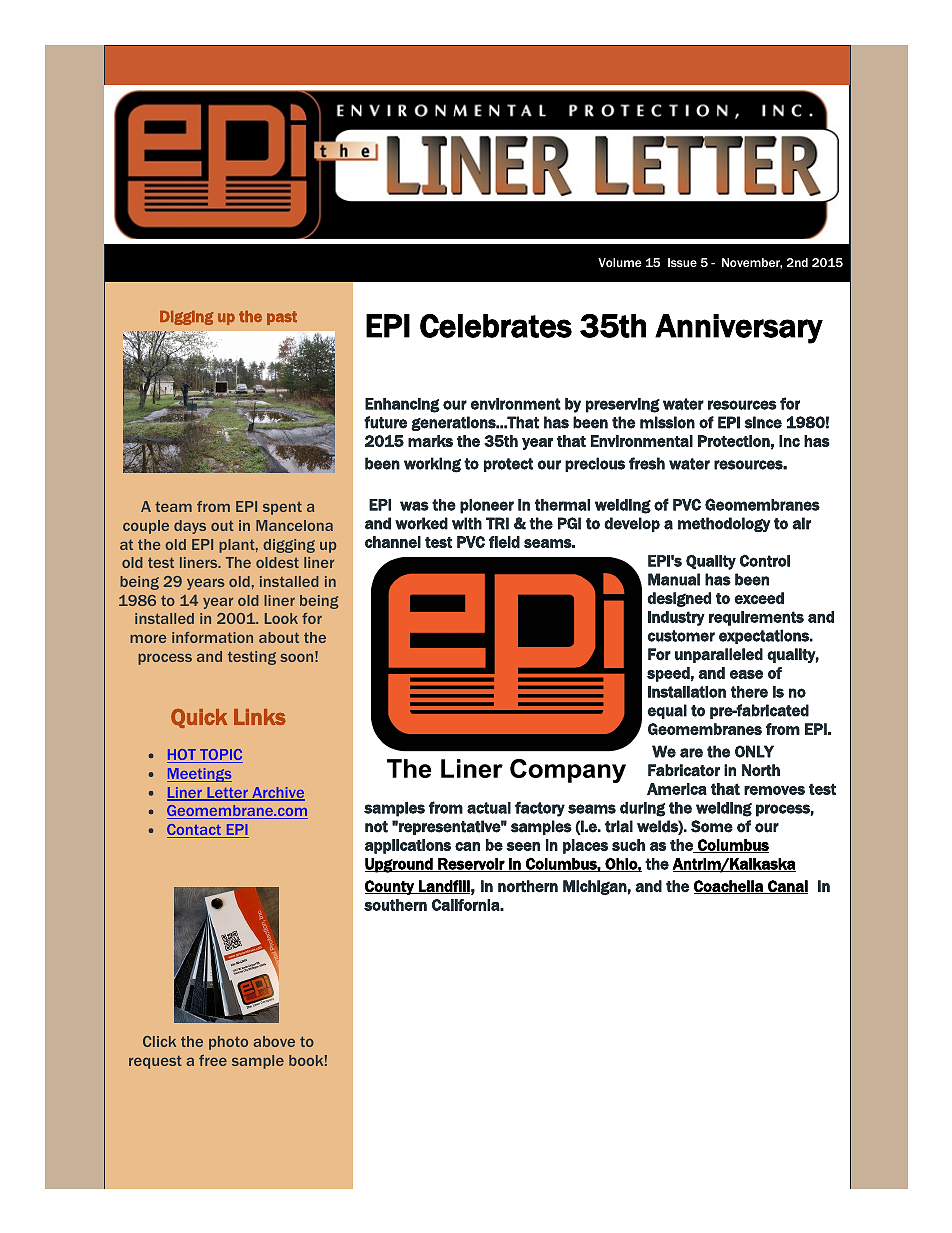 This image has width=952, height=1233. What do you see at coordinates (682, 262) in the image?
I see `Issue` at bounding box center [682, 262].
